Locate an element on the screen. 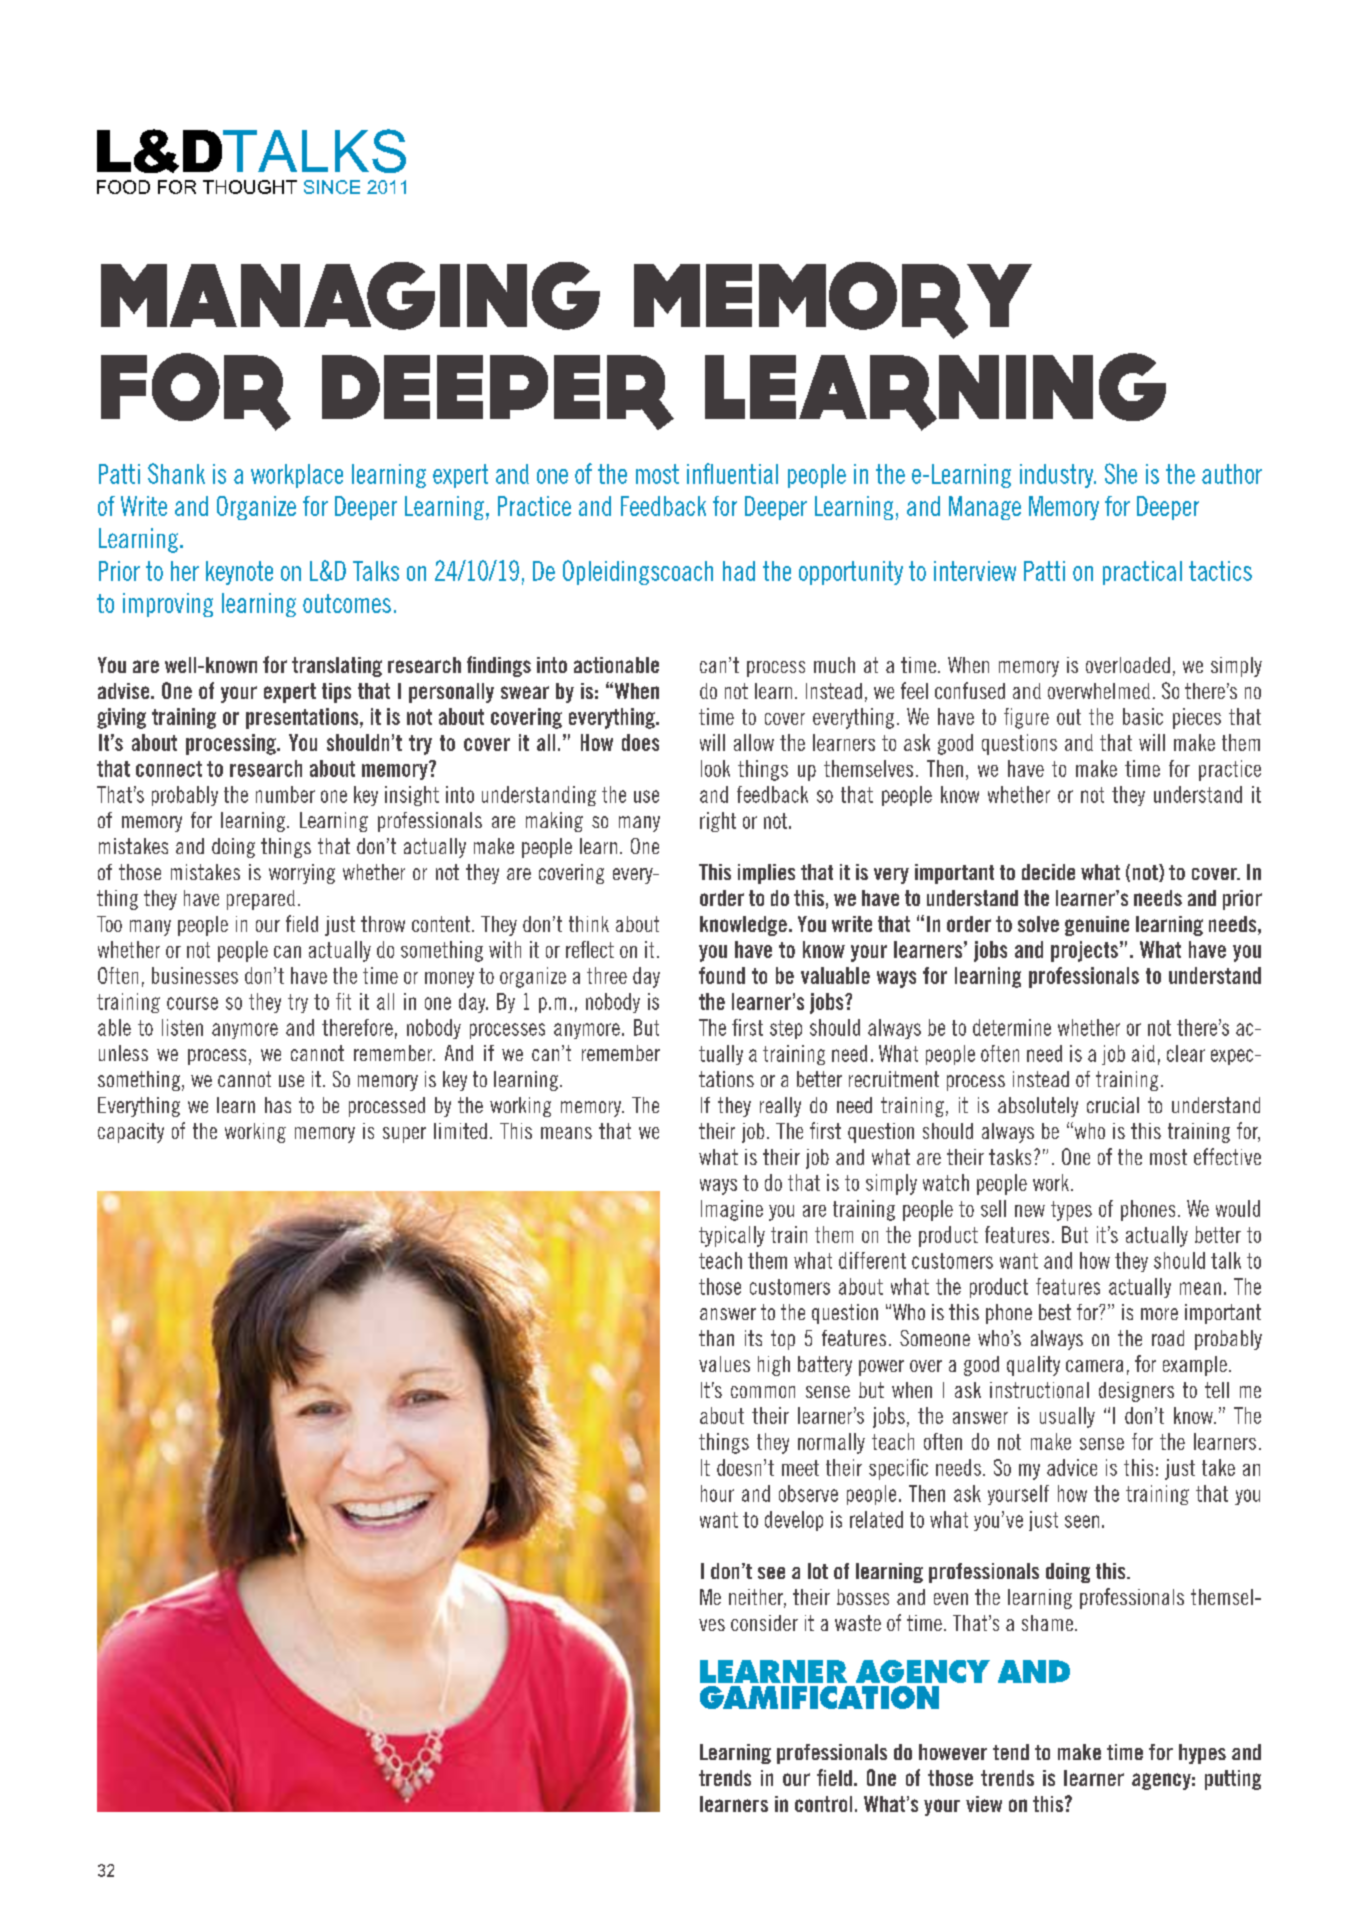  genuine is located at coordinates (1097, 926).
